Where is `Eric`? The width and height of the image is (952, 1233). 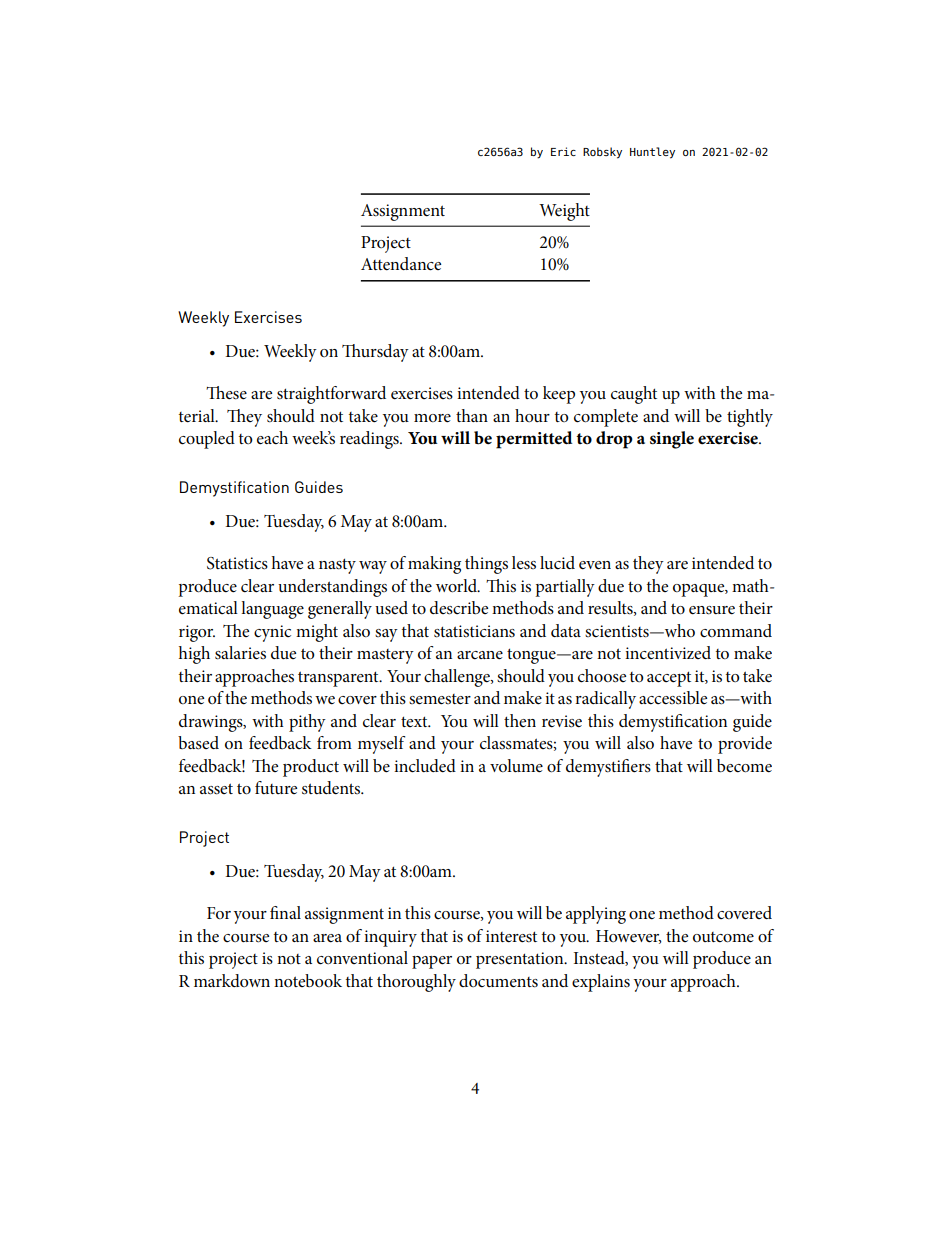 Eric is located at coordinates (563, 151).
